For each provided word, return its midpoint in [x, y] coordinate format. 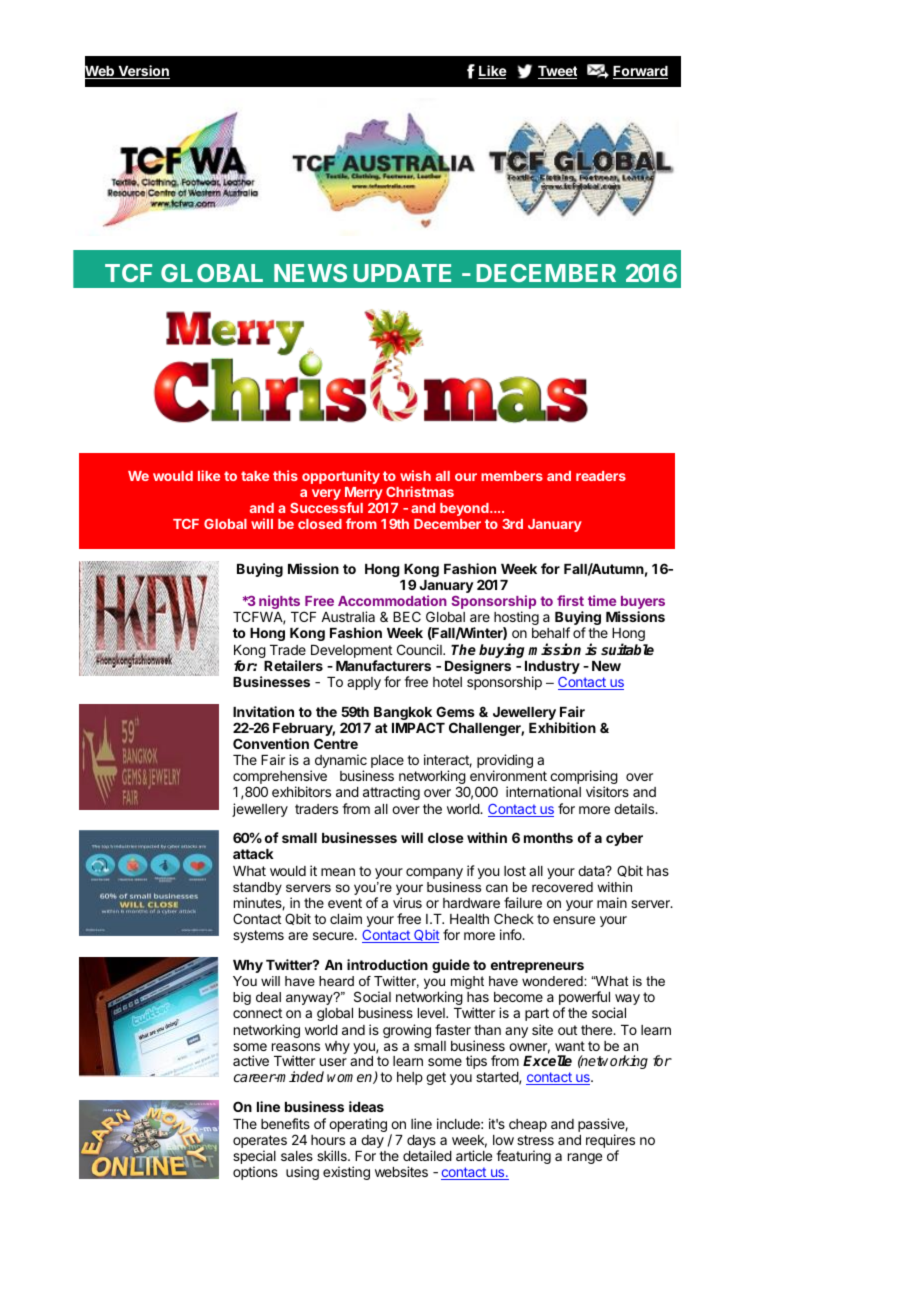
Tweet [557, 72]
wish [415, 475]
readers [601, 476]
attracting [391, 793]
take [255, 476]
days [421, 1143]
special [254, 1158]
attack [253, 854]
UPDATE [402, 273]
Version [143, 72]
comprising [584, 778]
